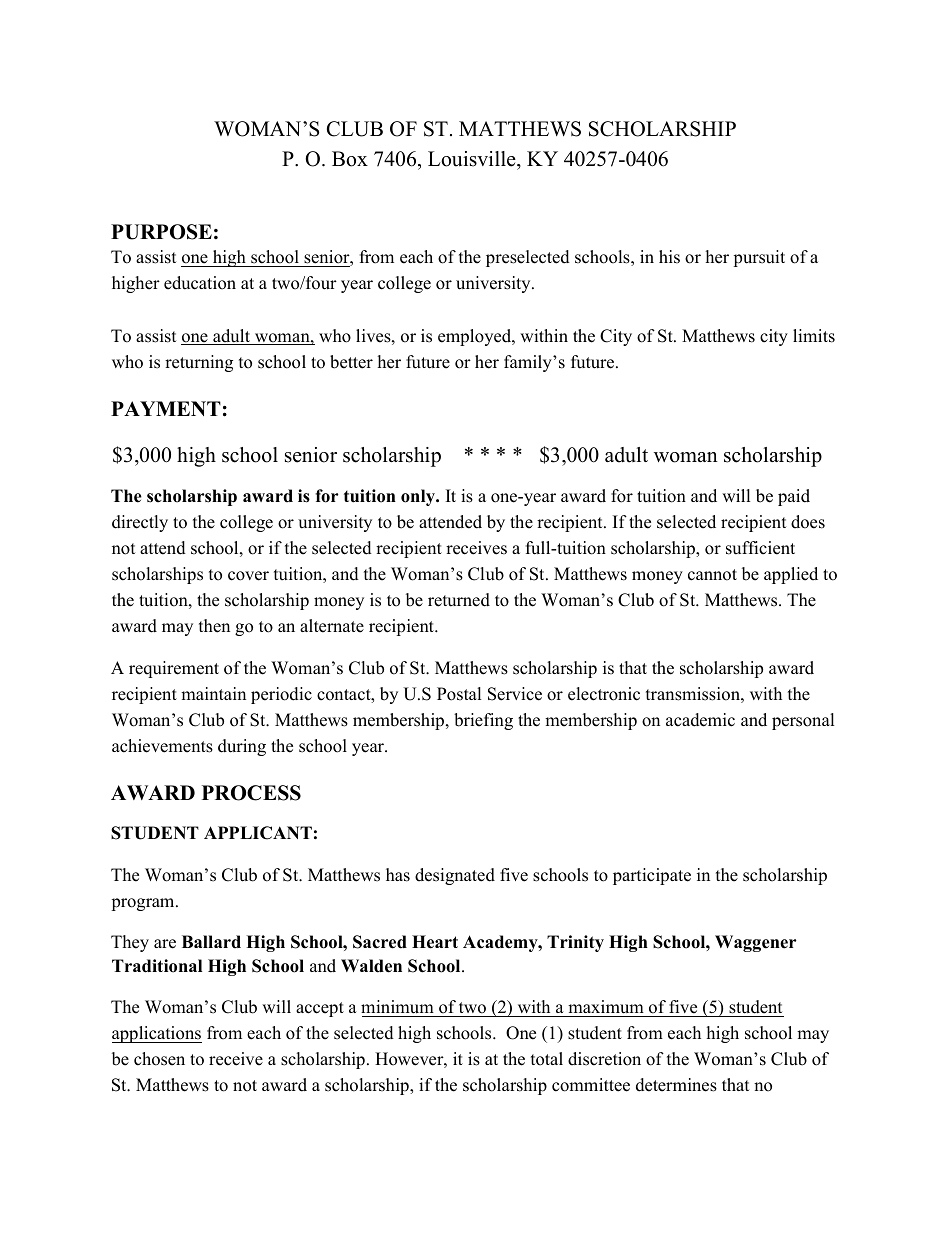 This image has width=952, height=1233. What do you see at coordinates (760, 548) in the image?
I see `sufficient` at bounding box center [760, 548].
